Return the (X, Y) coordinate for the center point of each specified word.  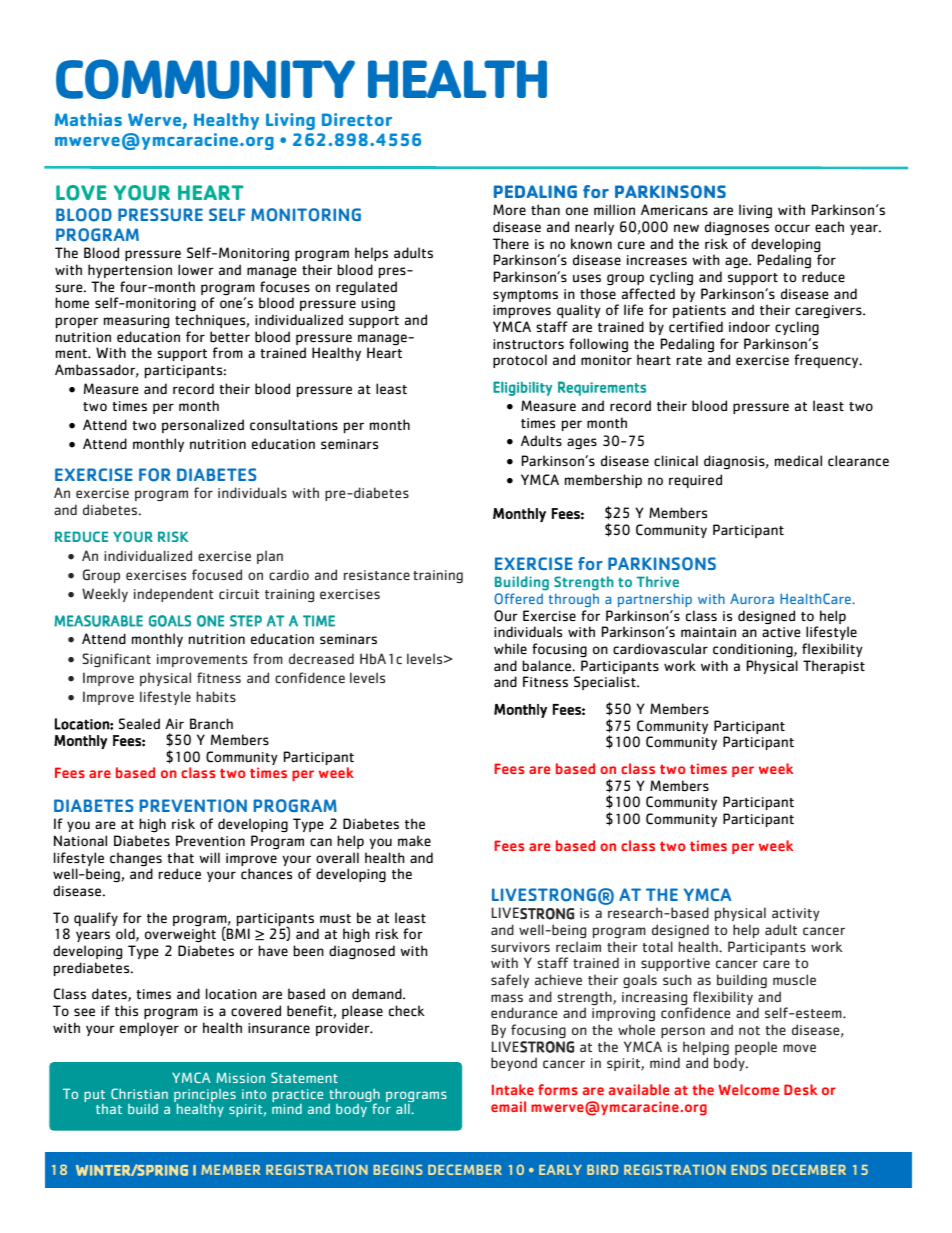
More (509, 209)
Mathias (88, 119)
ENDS (749, 1169)
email (508, 1106)
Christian (139, 1093)
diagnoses (737, 228)
